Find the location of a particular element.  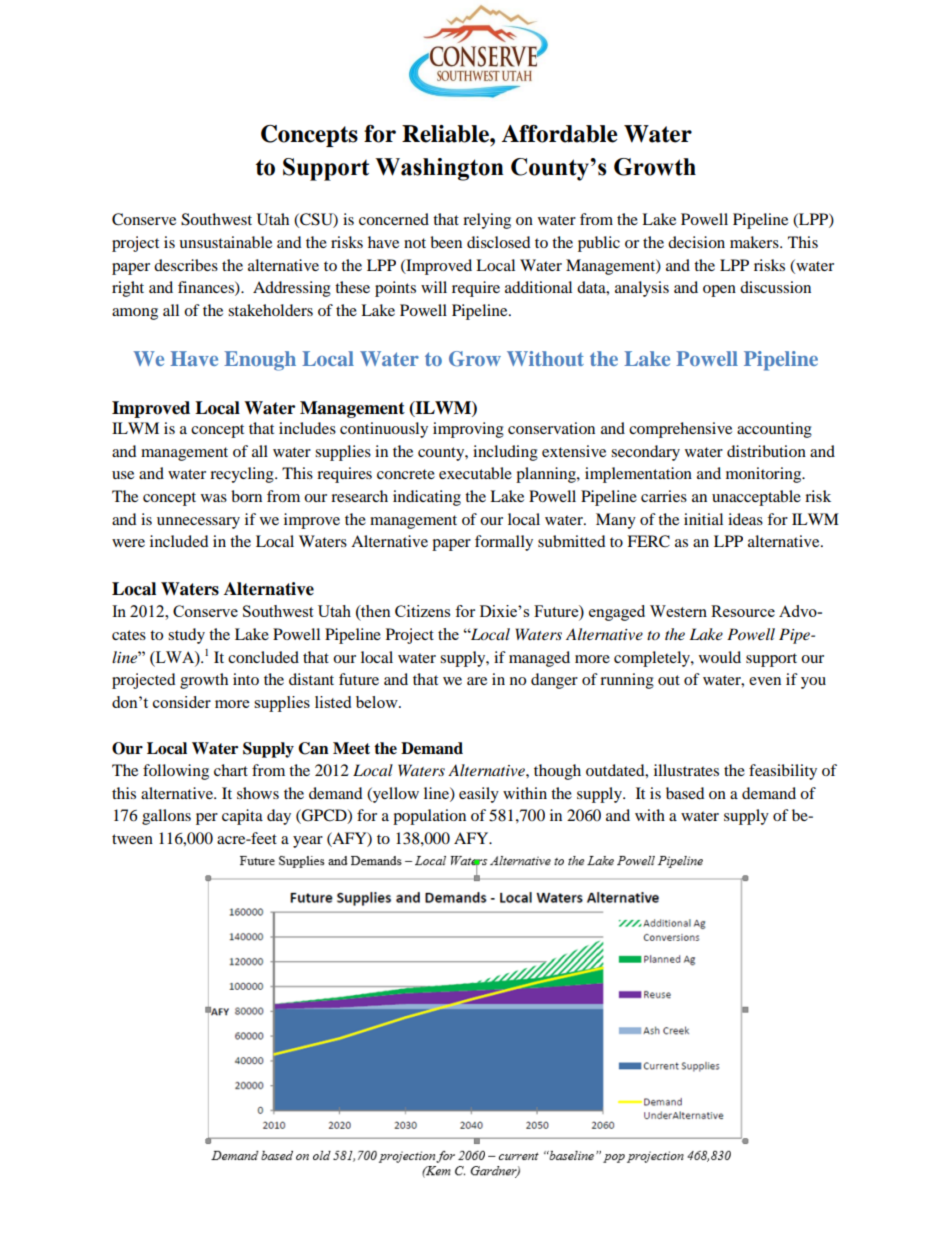

capita is located at coordinates (242, 817).
